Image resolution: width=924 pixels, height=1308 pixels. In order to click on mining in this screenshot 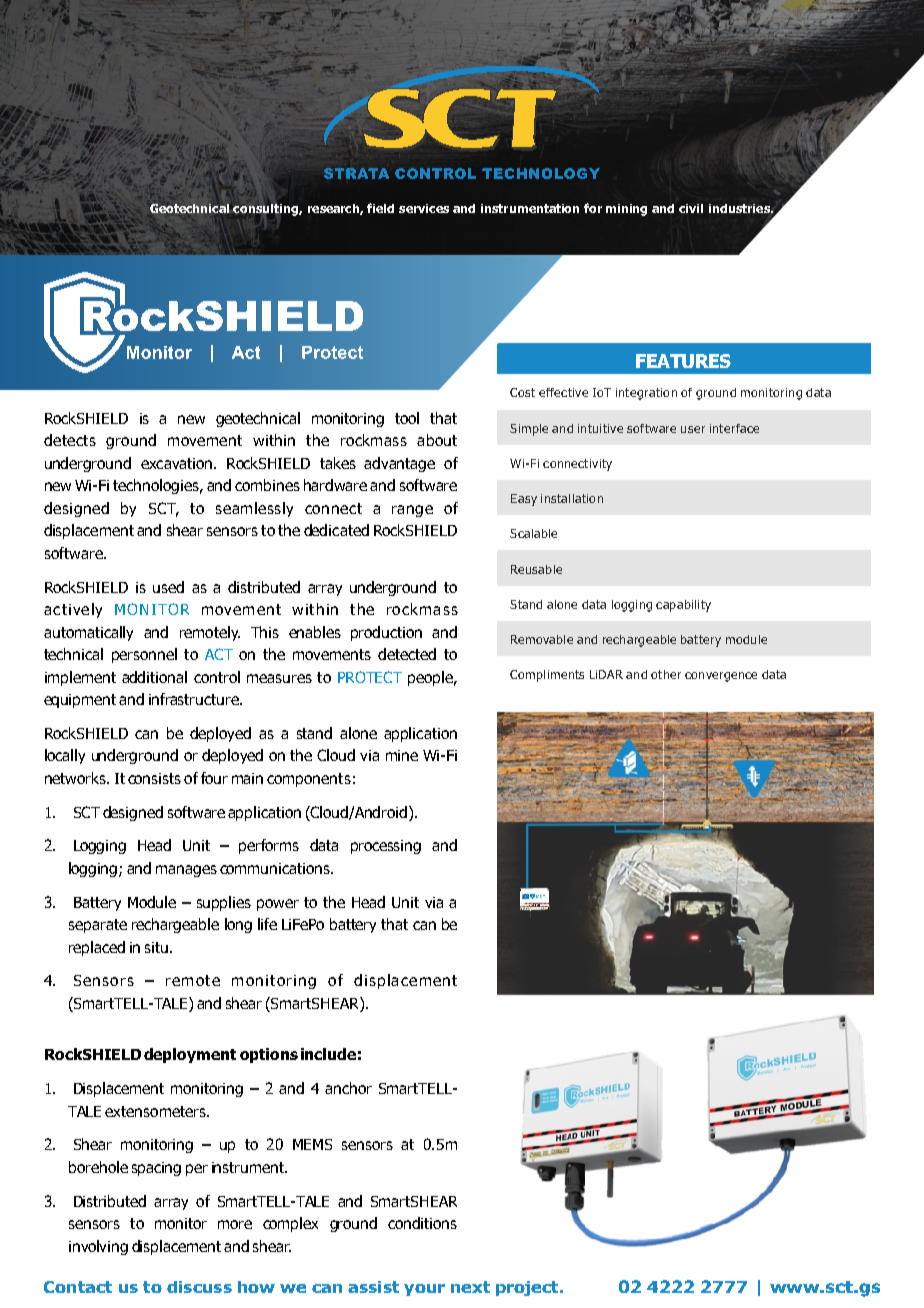, I will do `click(626, 210)`.
